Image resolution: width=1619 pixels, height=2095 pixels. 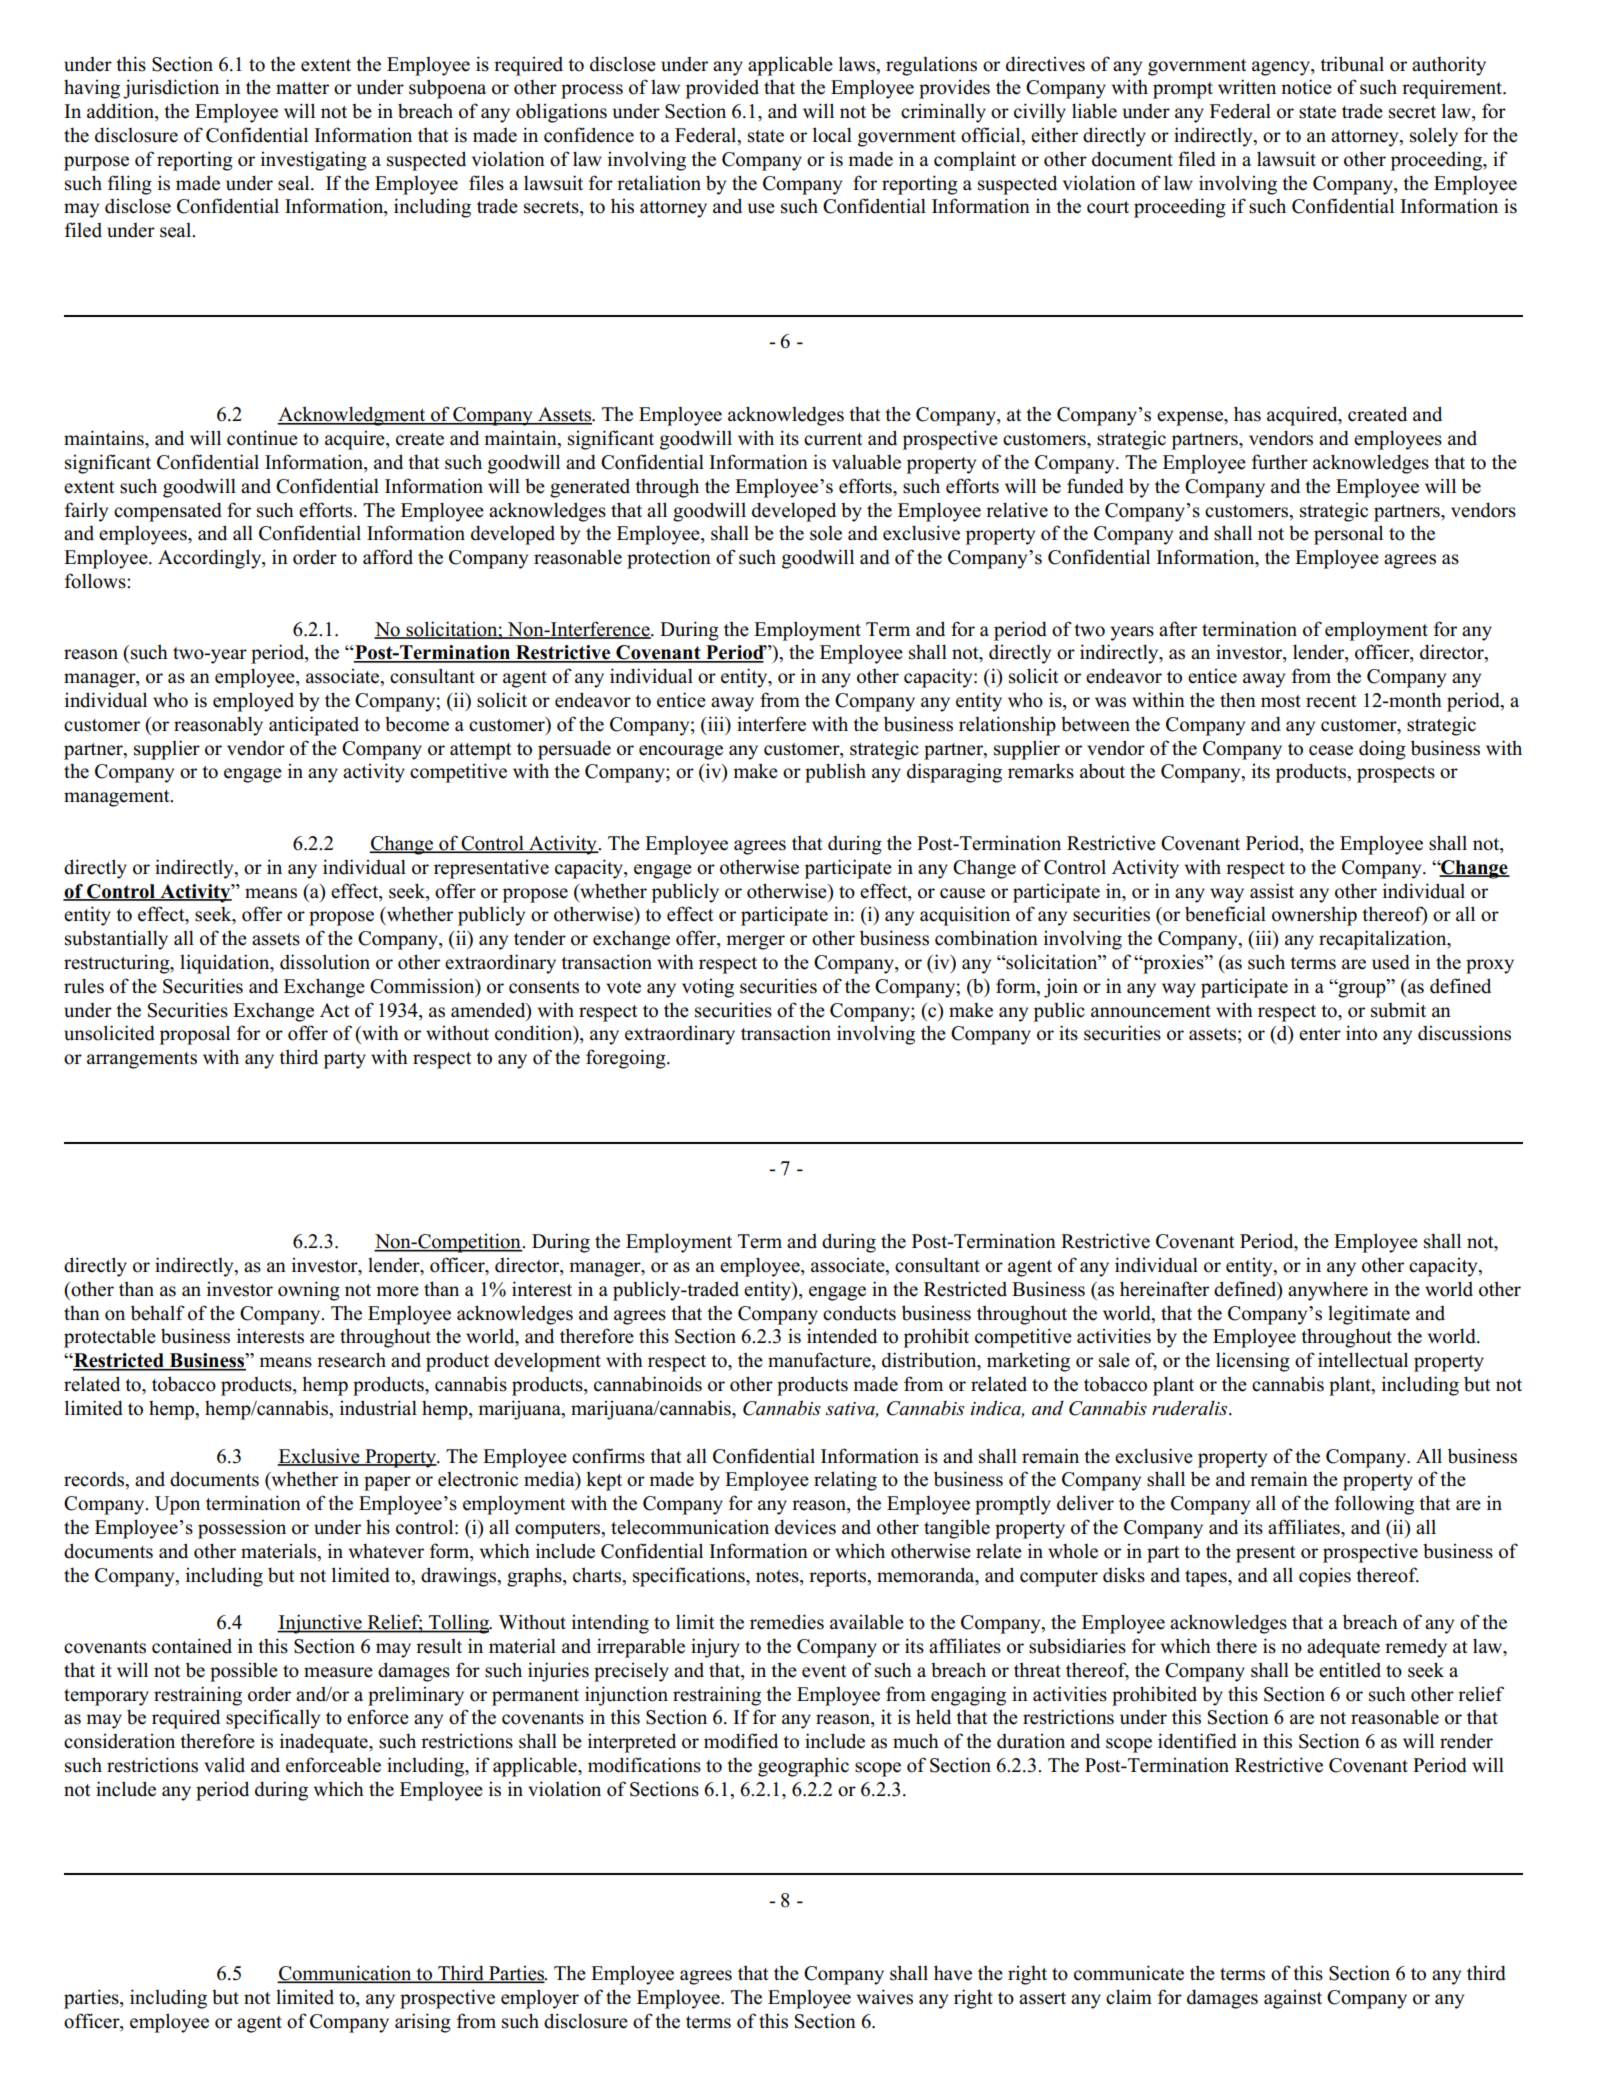 What do you see at coordinates (708, 988) in the page?
I see `voting` at bounding box center [708, 988].
